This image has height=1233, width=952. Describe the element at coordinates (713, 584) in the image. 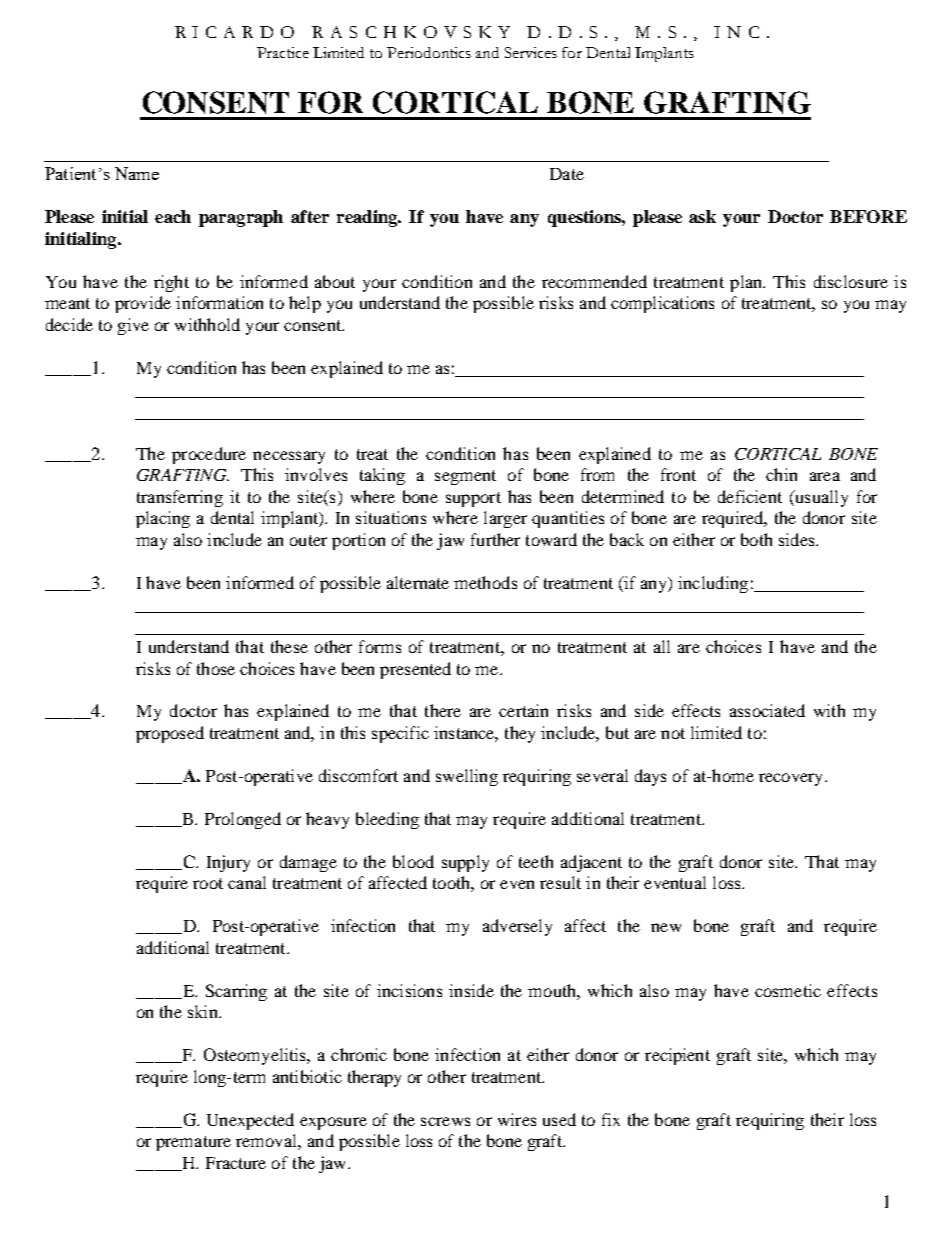

I see `including` at that location.
